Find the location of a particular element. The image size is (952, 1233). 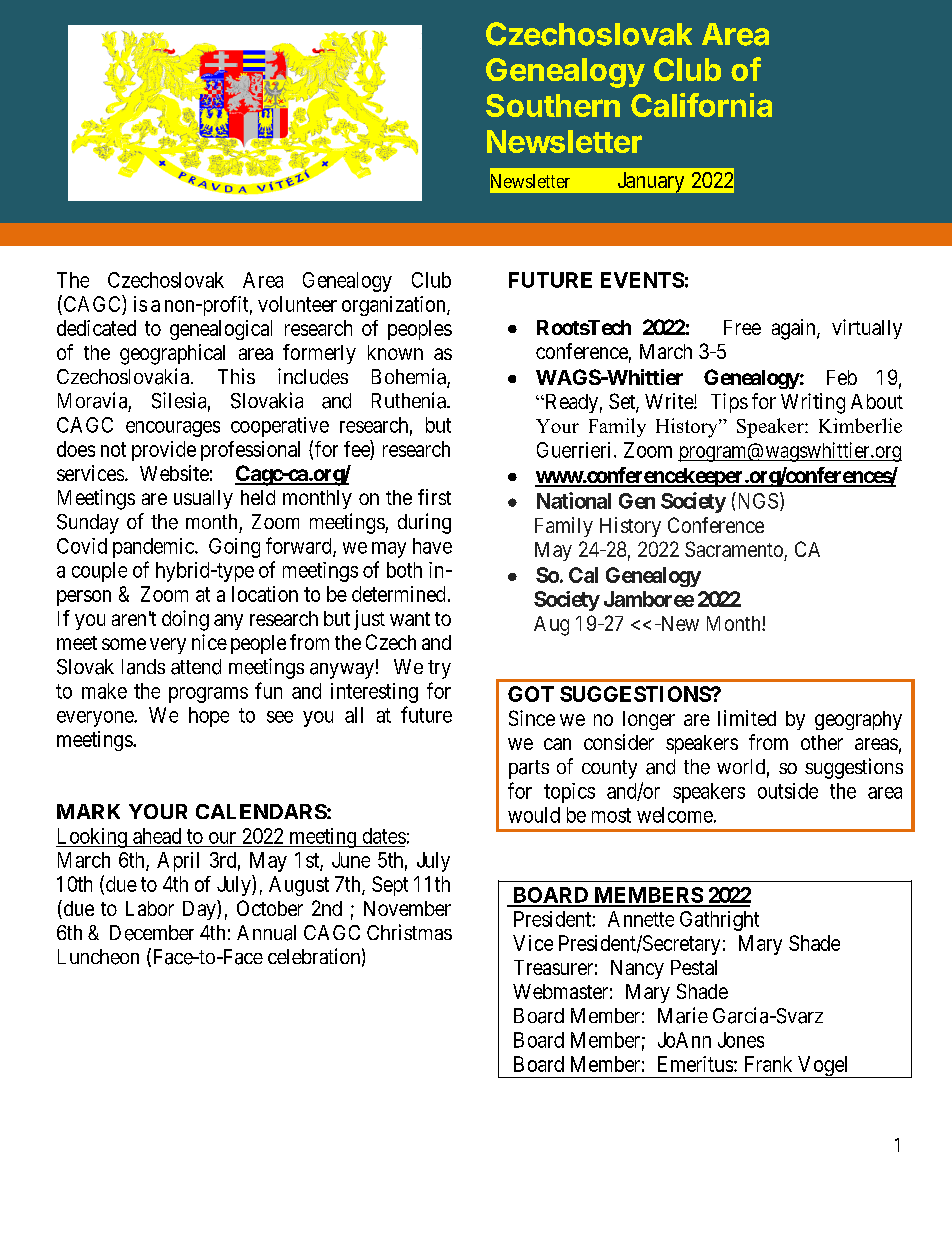

outside is located at coordinates (788, 791).
